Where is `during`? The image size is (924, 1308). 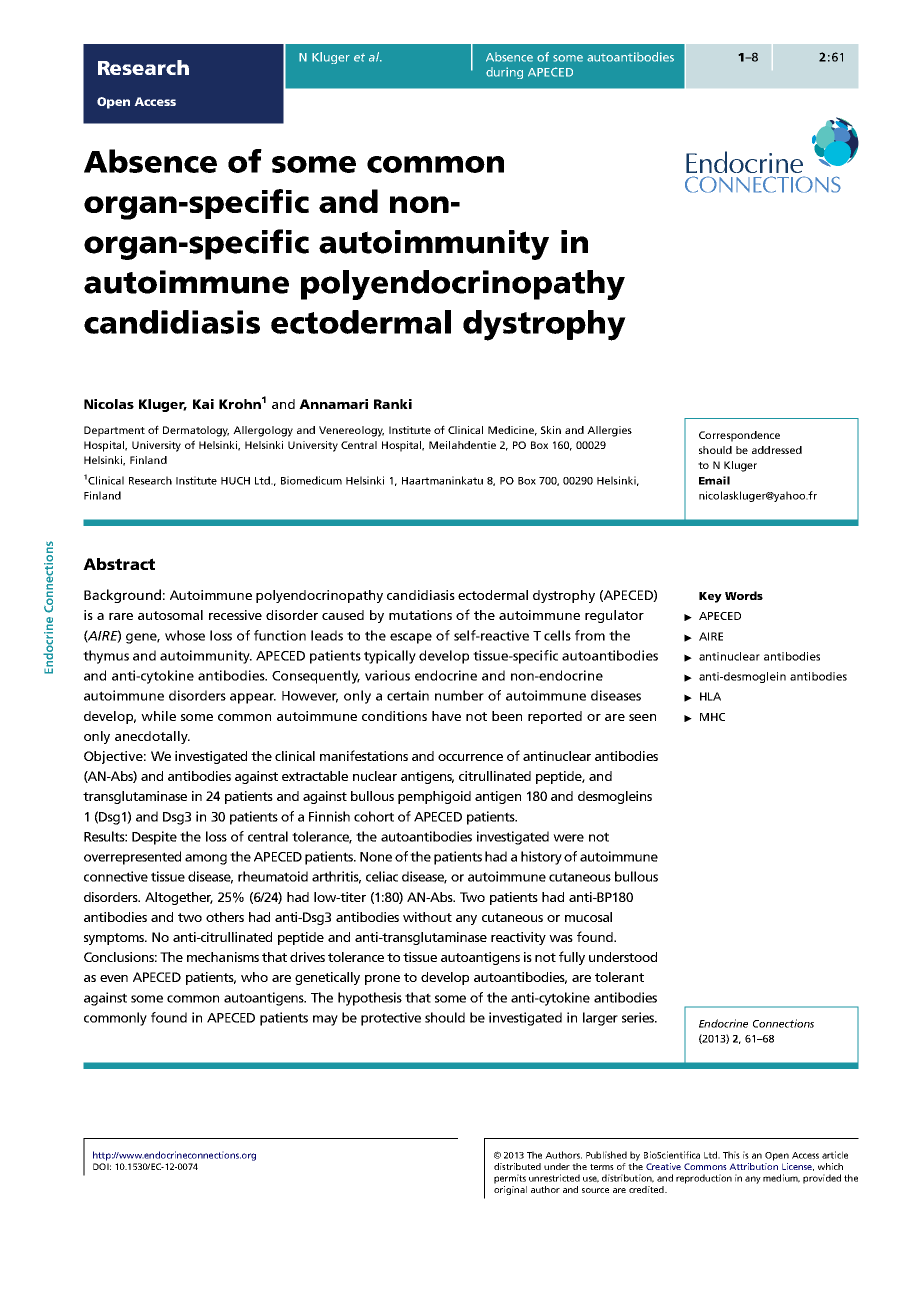
during is located at coordinates (504, 73).
